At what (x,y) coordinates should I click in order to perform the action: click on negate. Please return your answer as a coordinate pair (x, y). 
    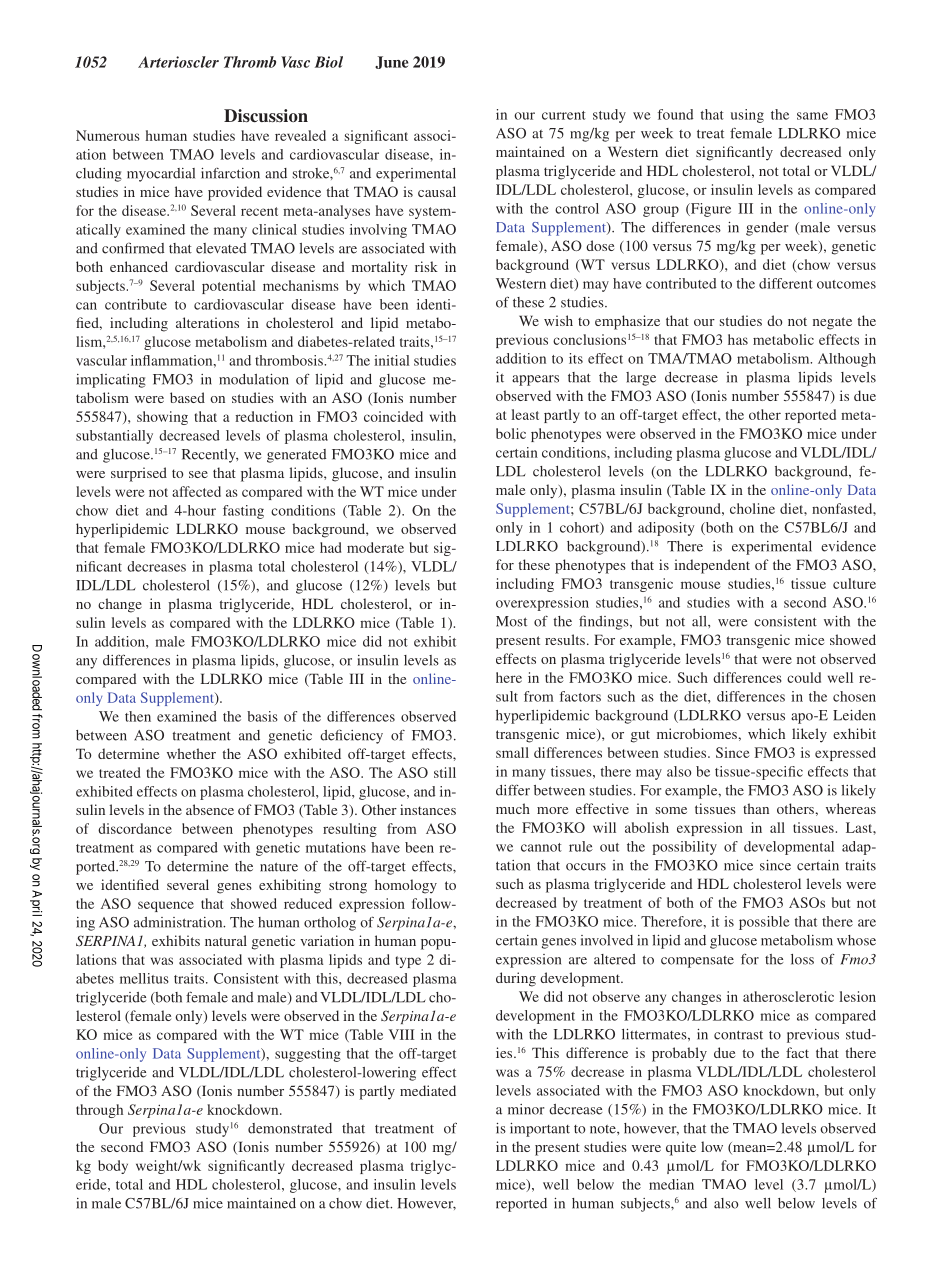
    Looking at the image, I should click on (832, 323).
